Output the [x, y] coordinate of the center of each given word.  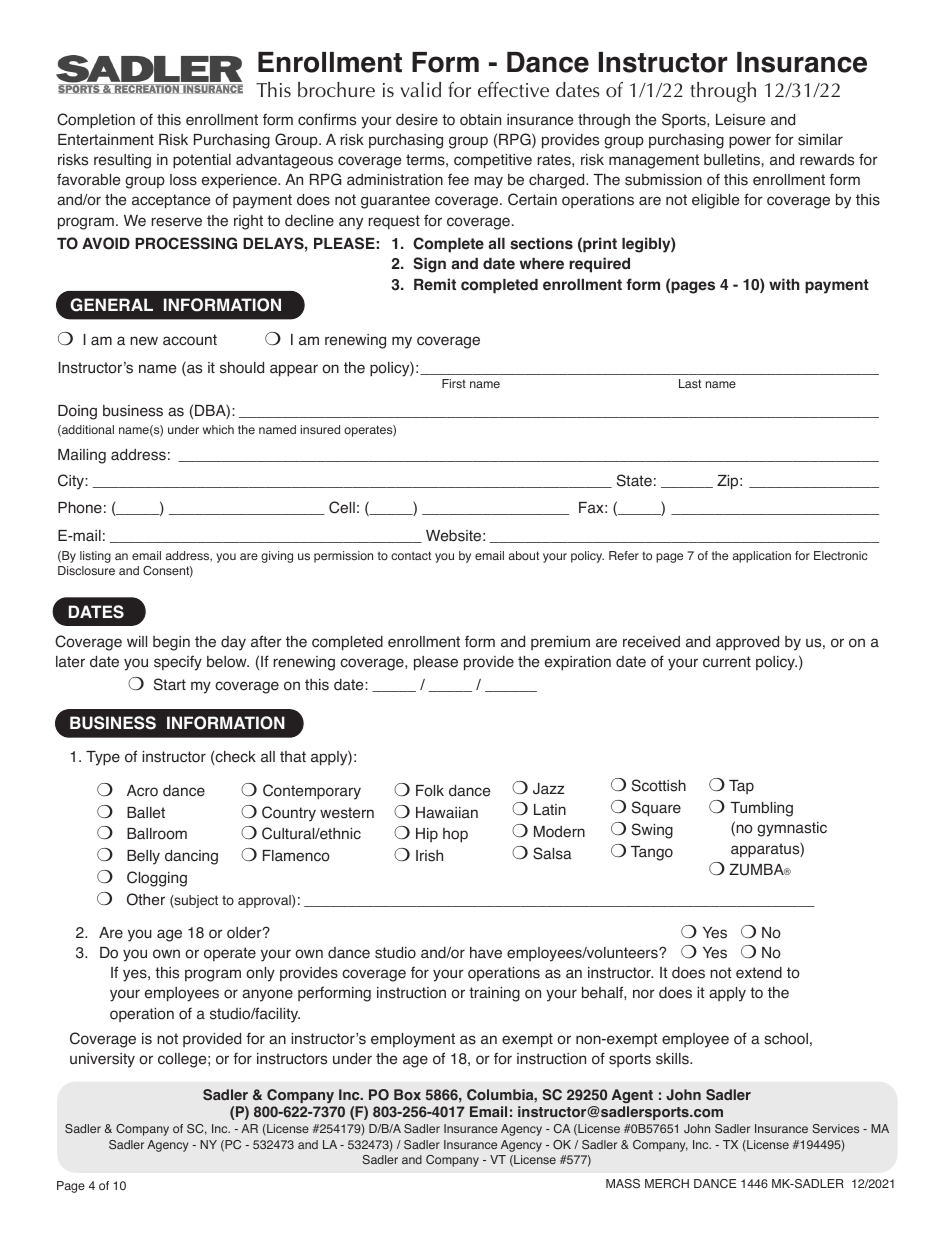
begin [171, 643]
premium [560, 643]
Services [835, 1128]
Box [407, 1095]
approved [747, 643]
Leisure [740, 120]
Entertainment [106, 140]
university [102, 1060]
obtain [480, 120]
